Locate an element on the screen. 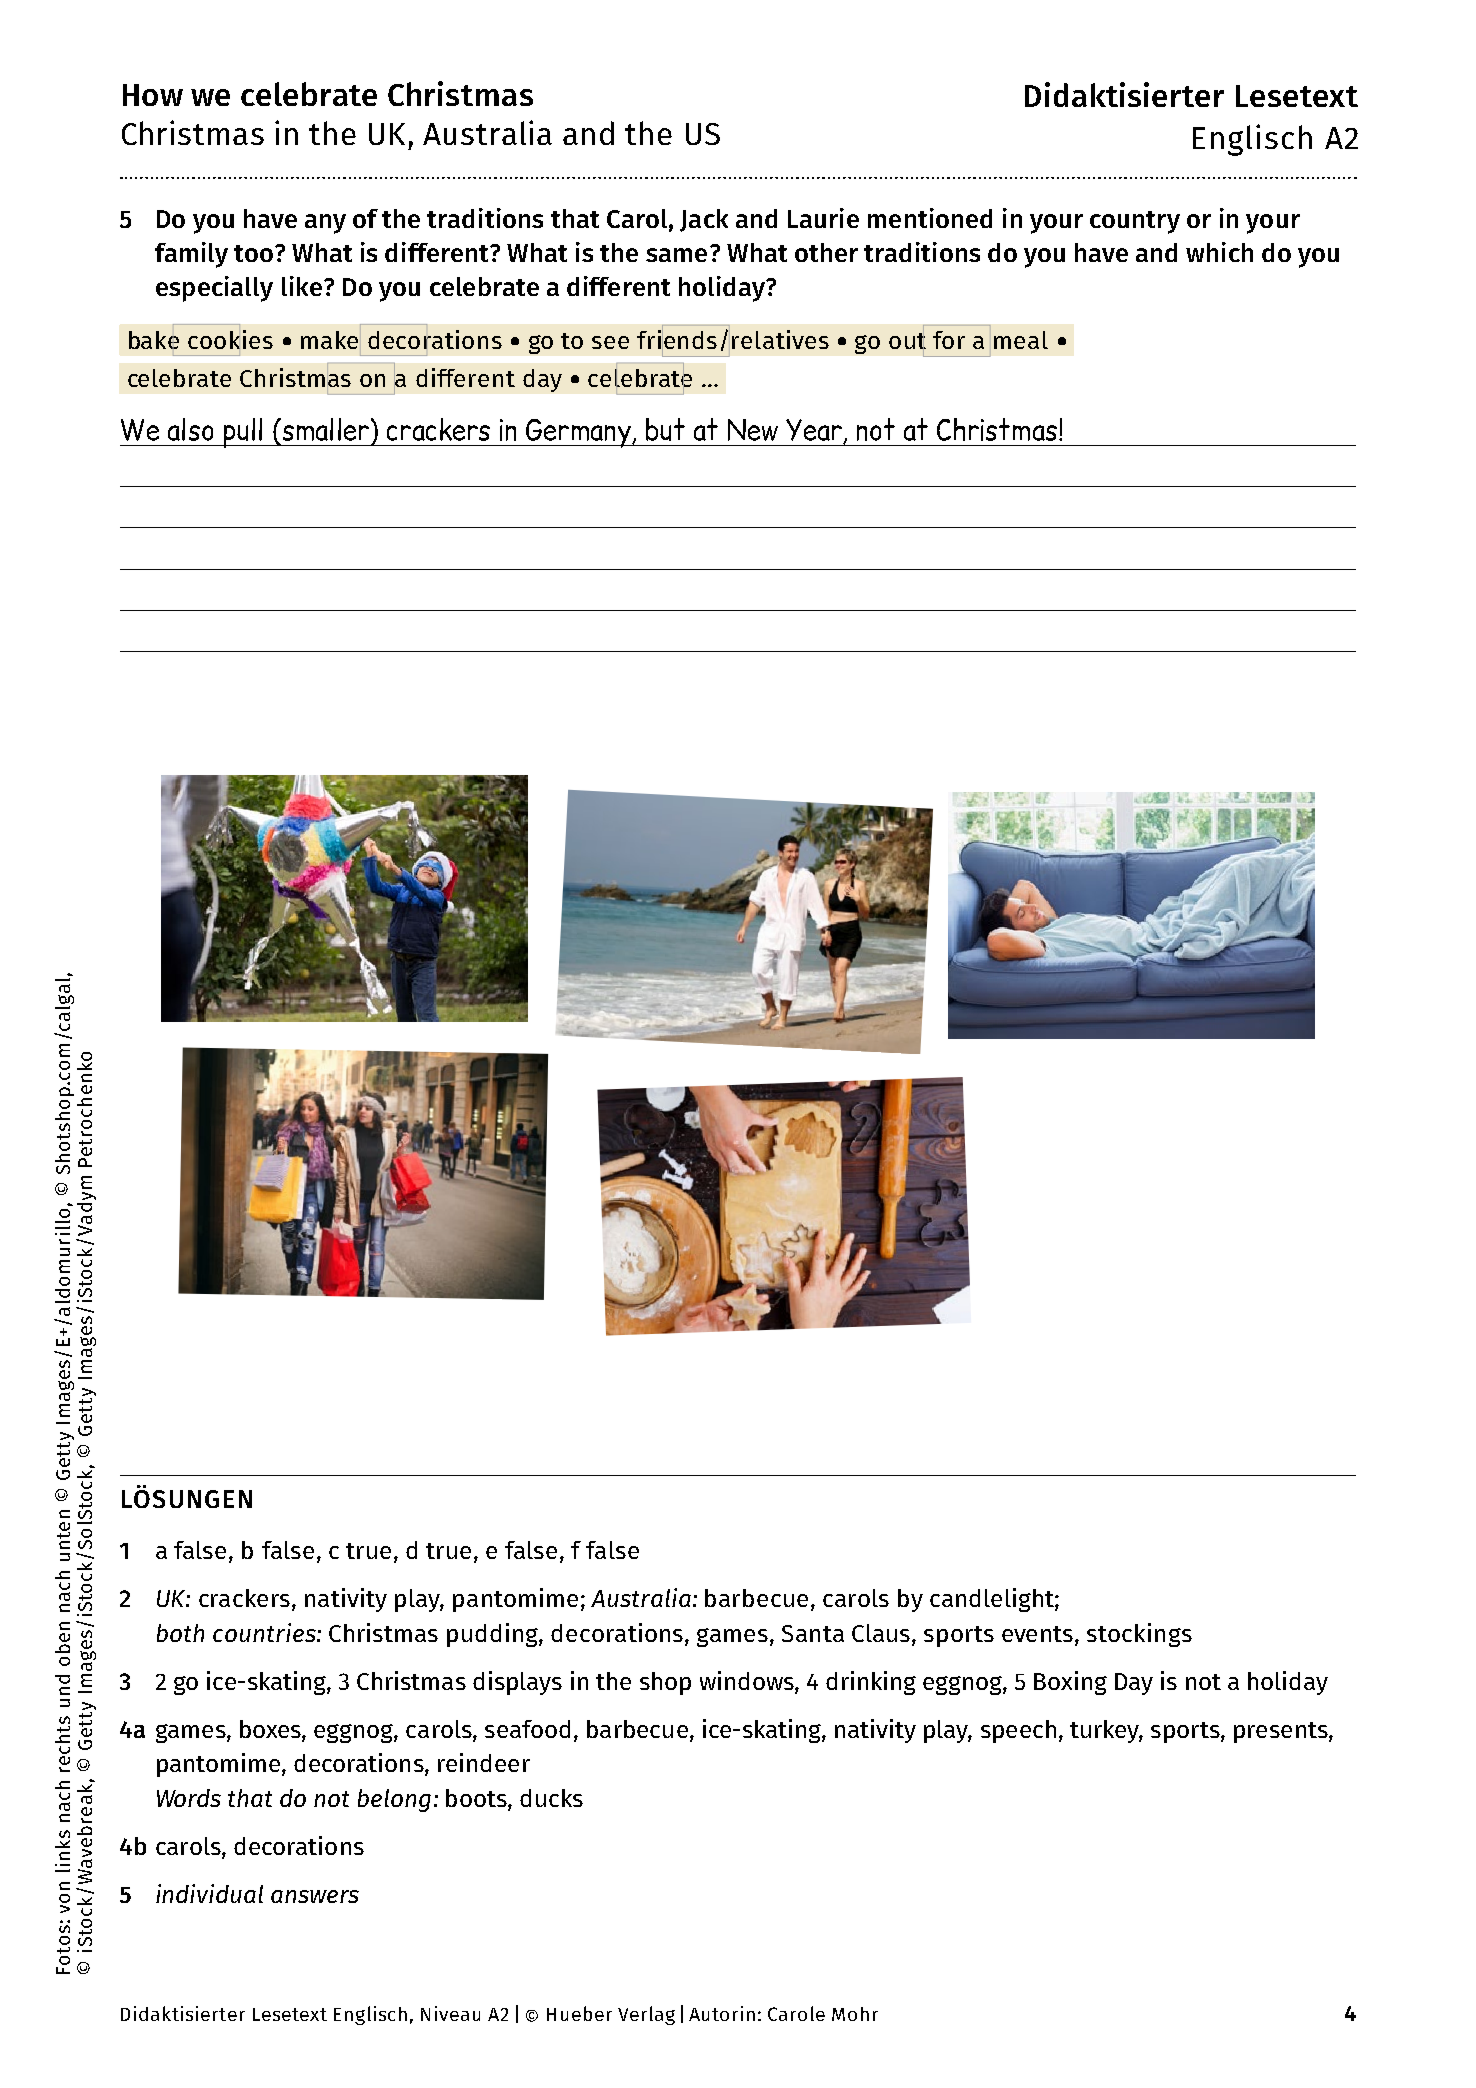  meal is located at coordinates (1021, 340).
